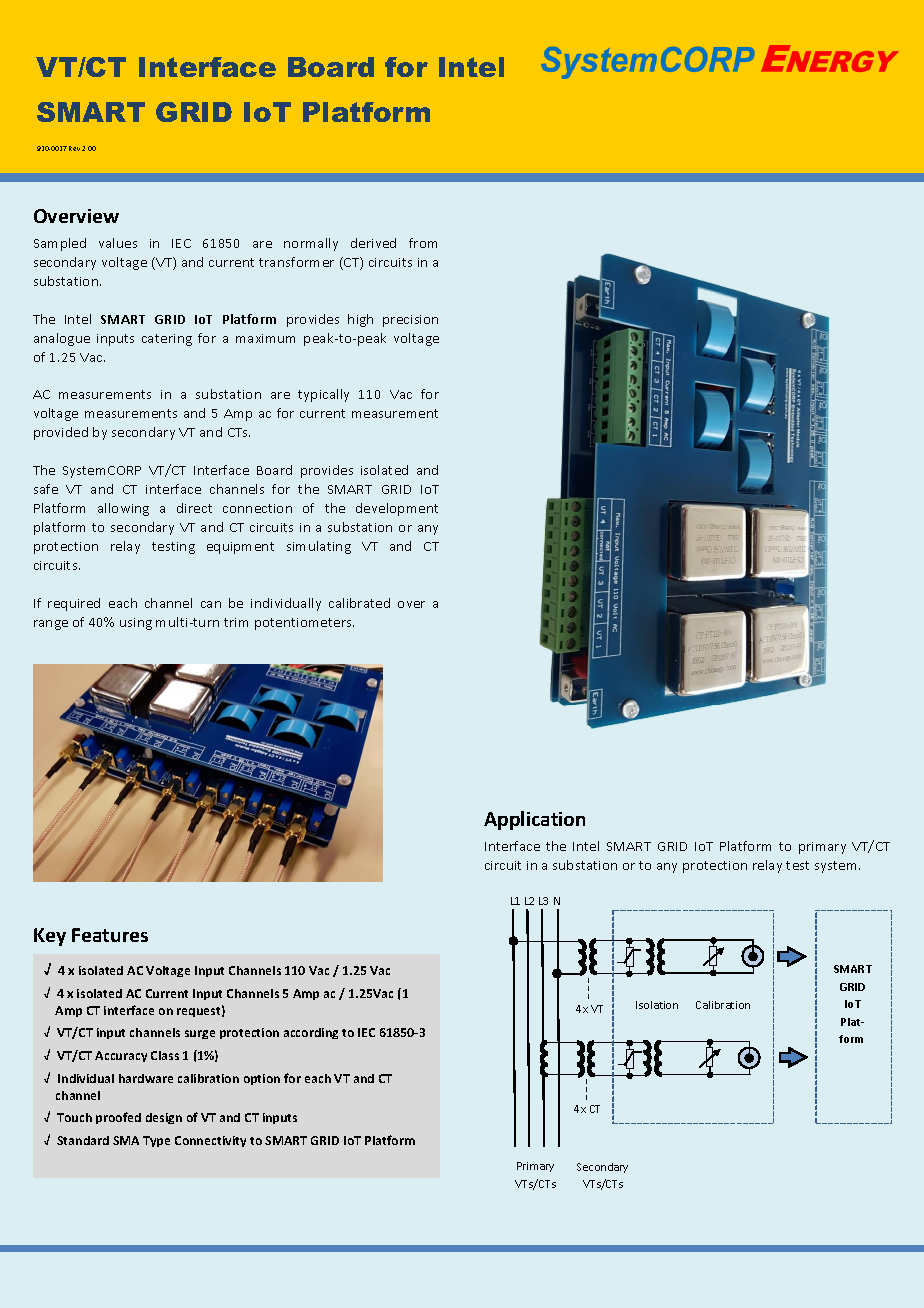 This page has height=1308, width=924. Describe the element at coordinates (311, 1033) in the page. I see `according` at that location.
